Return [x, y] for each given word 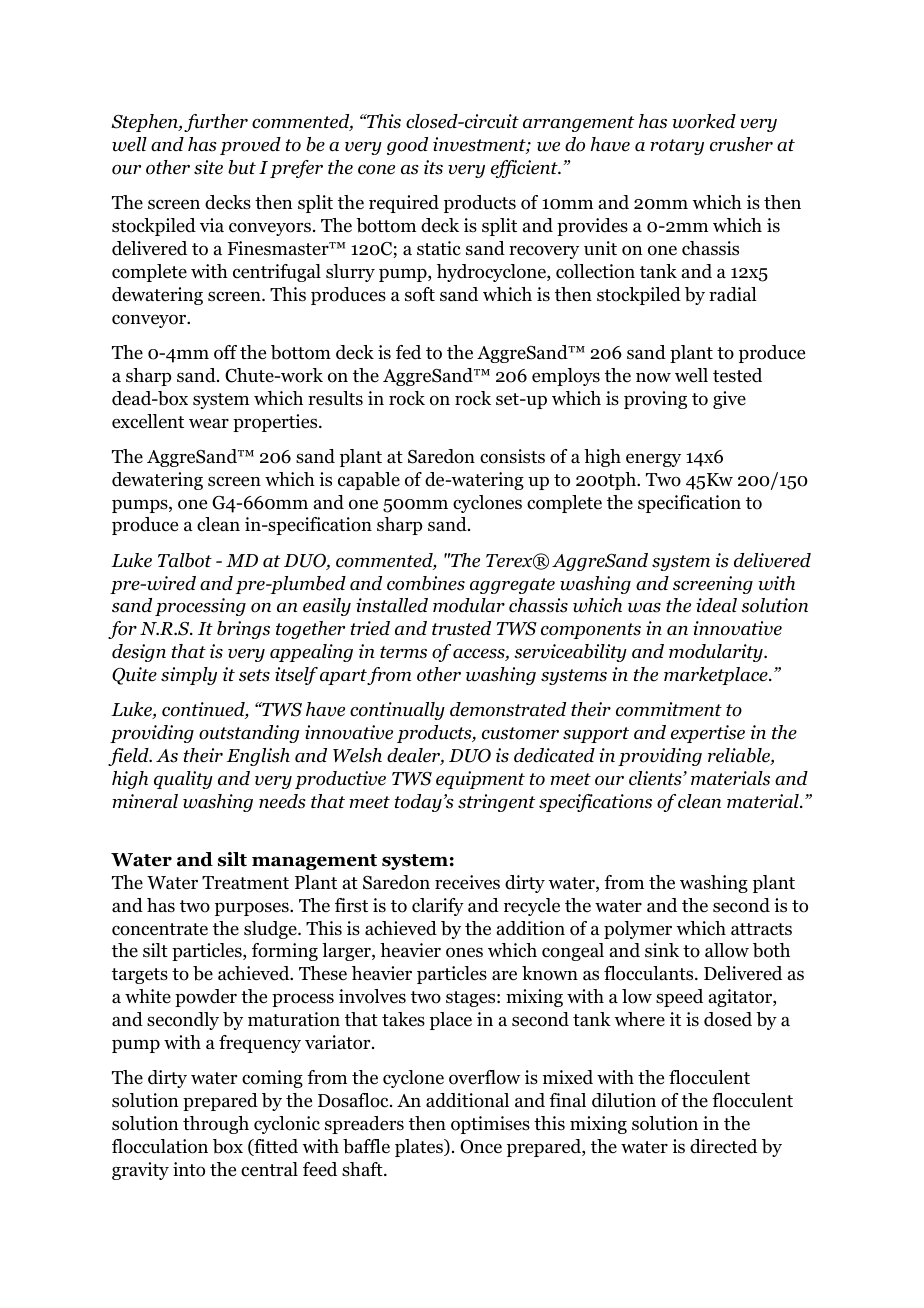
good [407, 146]
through [216, 1125]
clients [656, 778]
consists [512, 456]
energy [653, 460]
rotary [677, 147]
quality [183, 780]
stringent [496, 803]
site [208, 167]
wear [209, 423]
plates [420, 1148]
